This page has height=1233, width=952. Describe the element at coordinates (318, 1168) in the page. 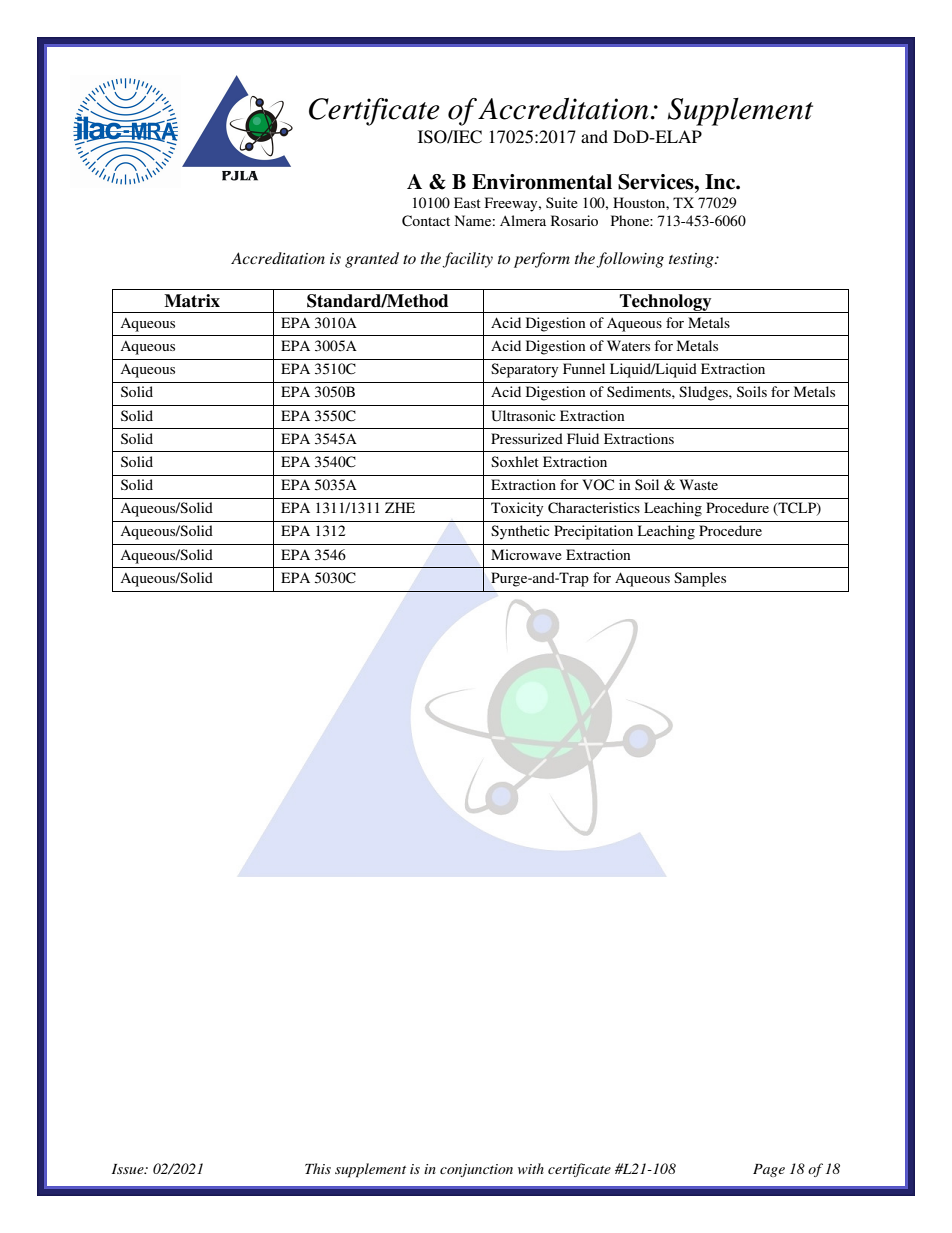

I see `This` at that location.
